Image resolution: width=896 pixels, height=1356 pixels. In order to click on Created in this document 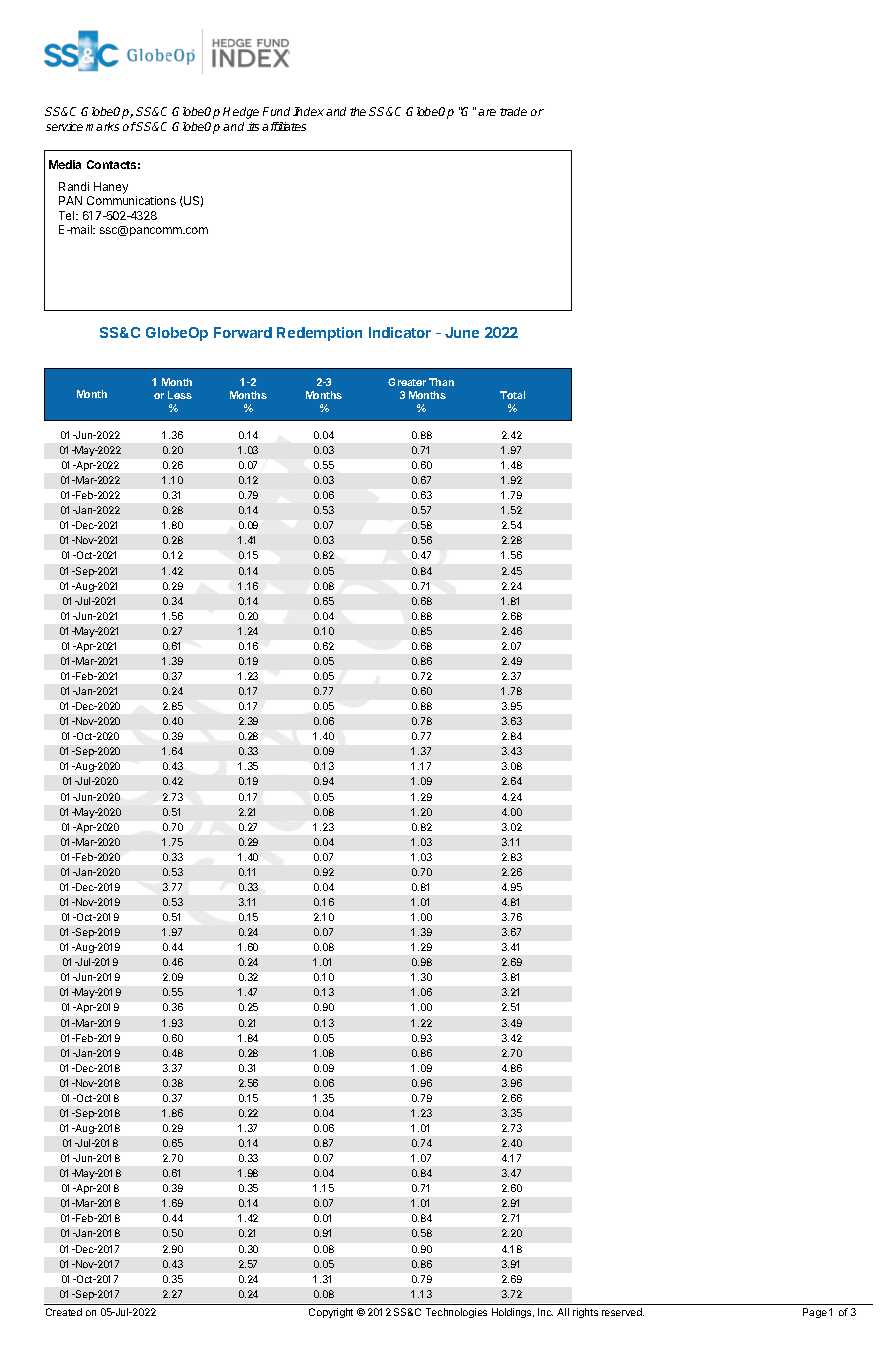, I will do `click(64, 1312)`.
